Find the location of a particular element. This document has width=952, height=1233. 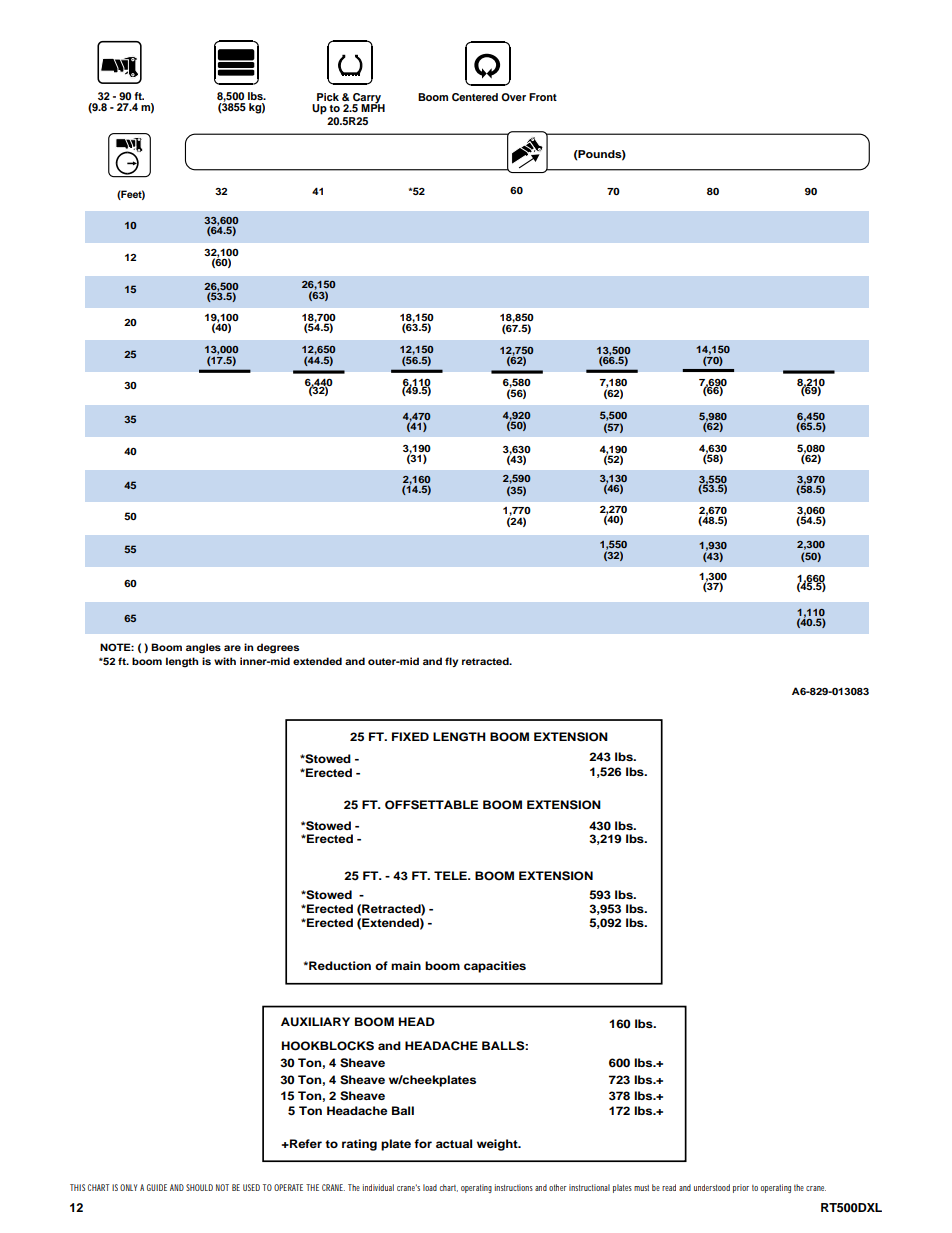

MPH is located at coordinates (373, 107).
